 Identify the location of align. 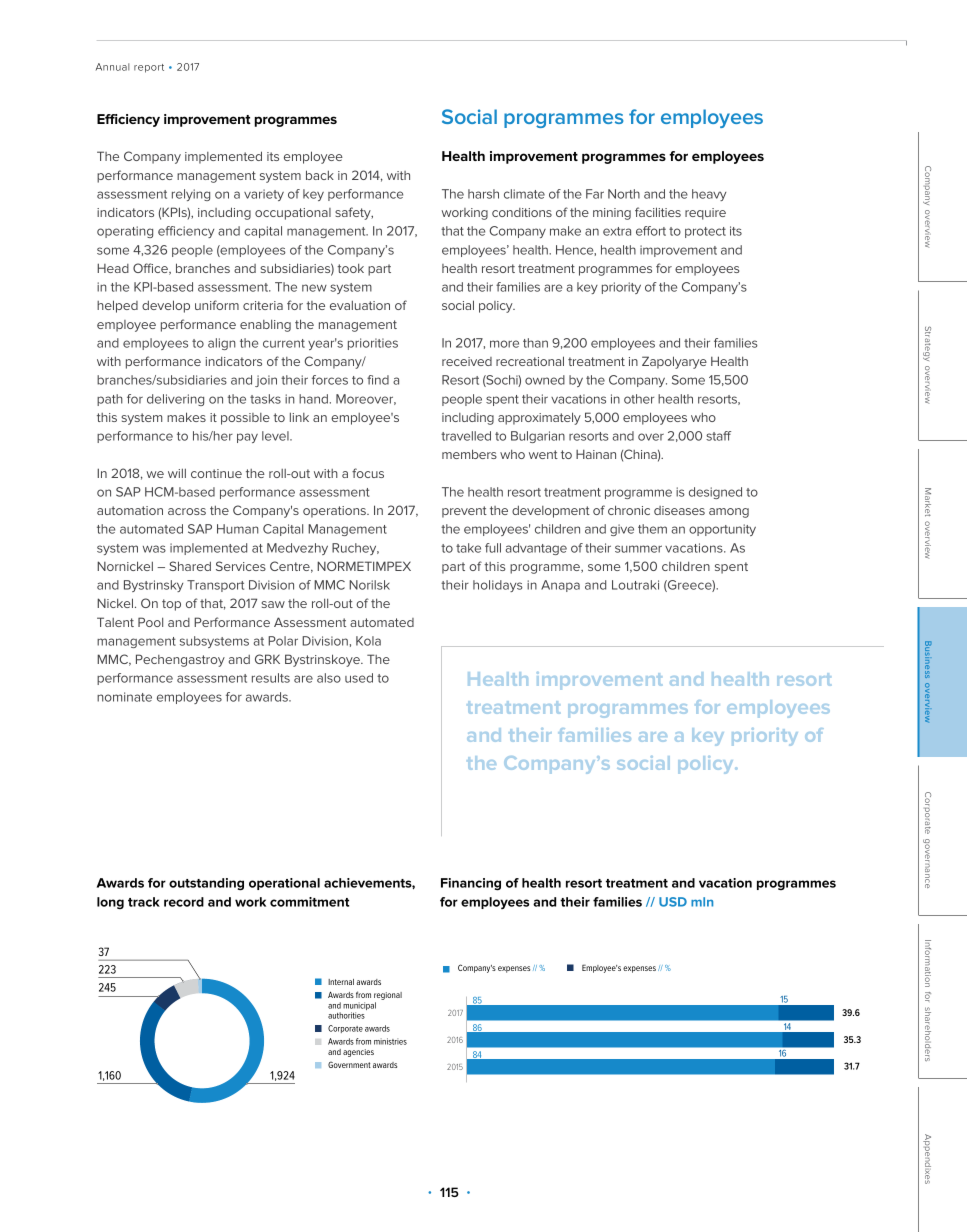
(222, 344).
